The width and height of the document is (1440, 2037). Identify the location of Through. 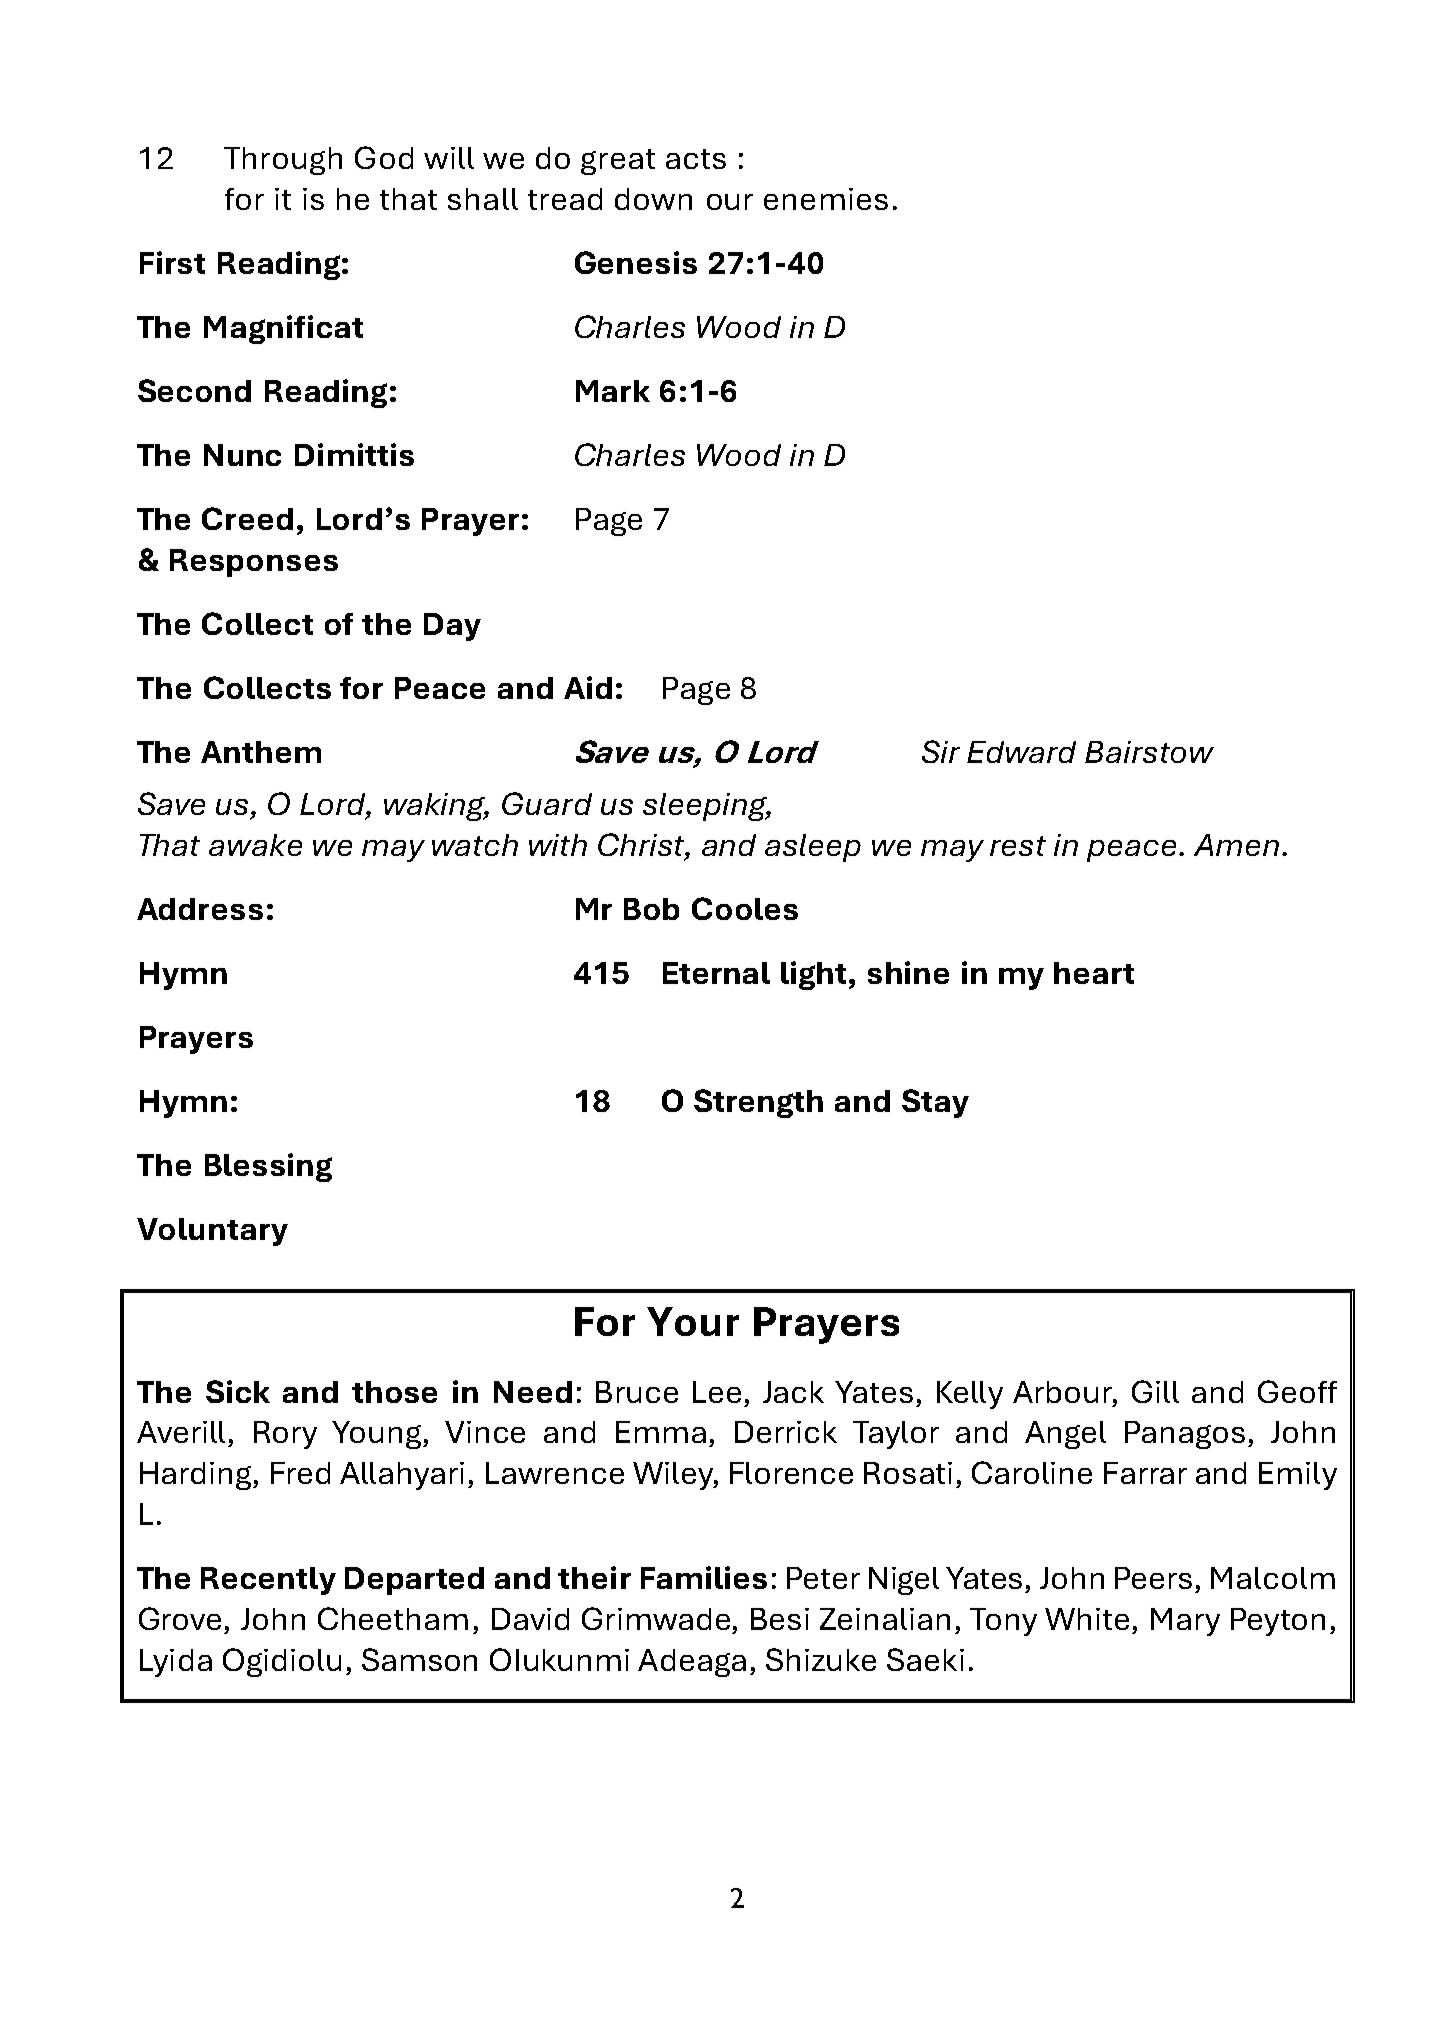
(283, 161).
